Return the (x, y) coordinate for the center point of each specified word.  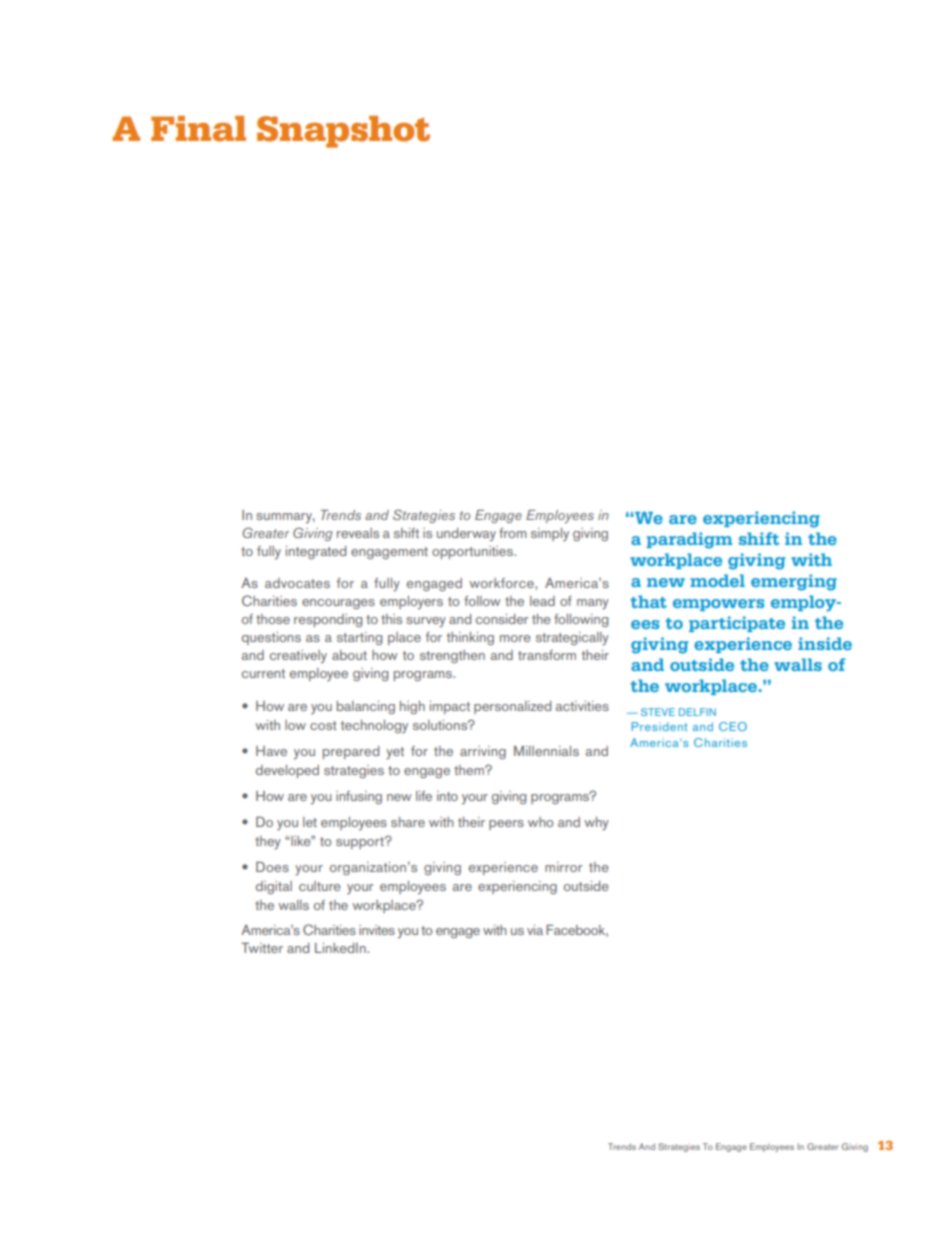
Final (198, 129)
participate (737, 624)
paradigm (690, 540)
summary (285, 518)
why (596, 824)
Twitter (262, 948)
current (263, 673)
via (535, 930)
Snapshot (343, 132)
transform (547, 655)
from (513, 533)
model (717, 580)
